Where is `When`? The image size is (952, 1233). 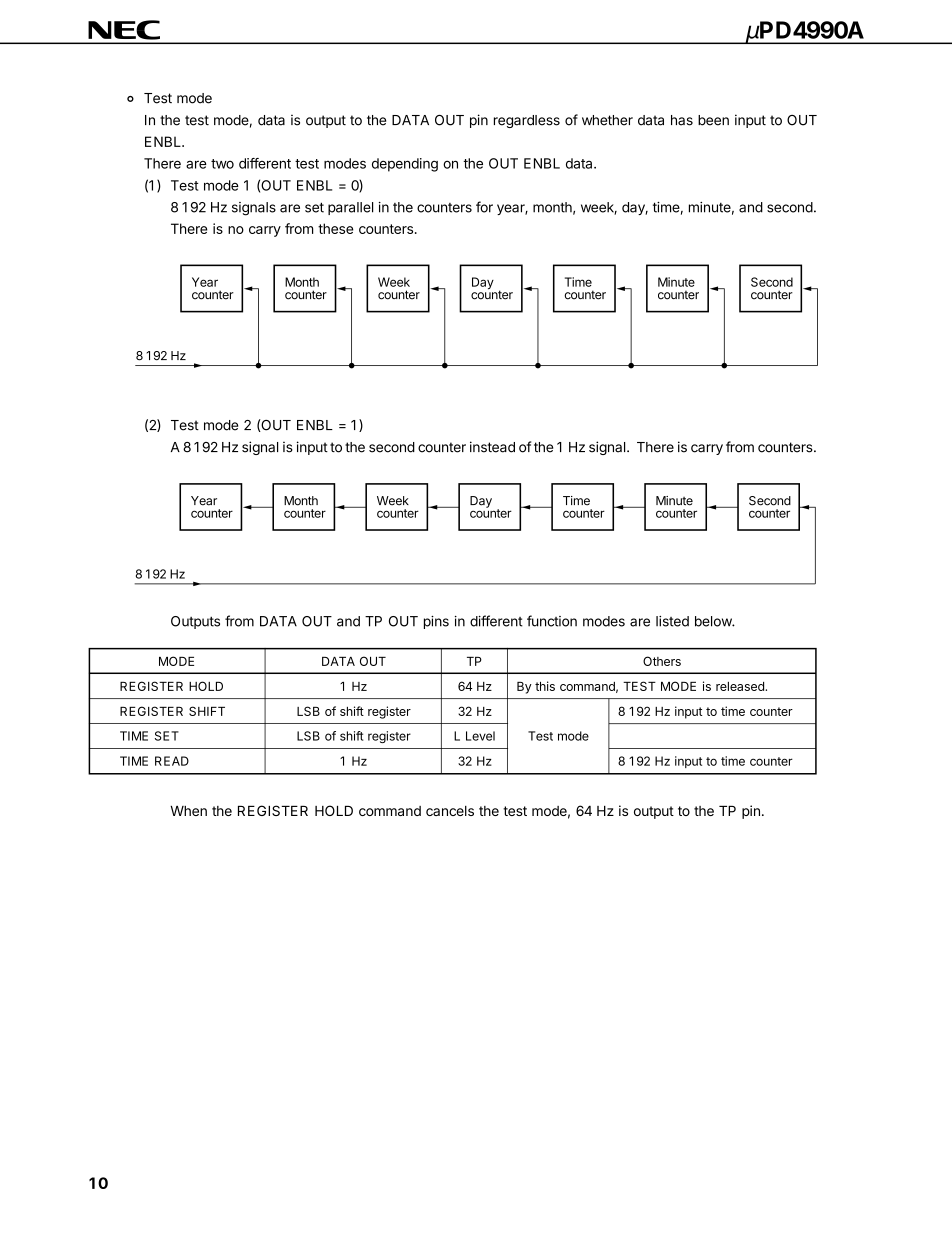
When is located at coordinates (188, 811).
